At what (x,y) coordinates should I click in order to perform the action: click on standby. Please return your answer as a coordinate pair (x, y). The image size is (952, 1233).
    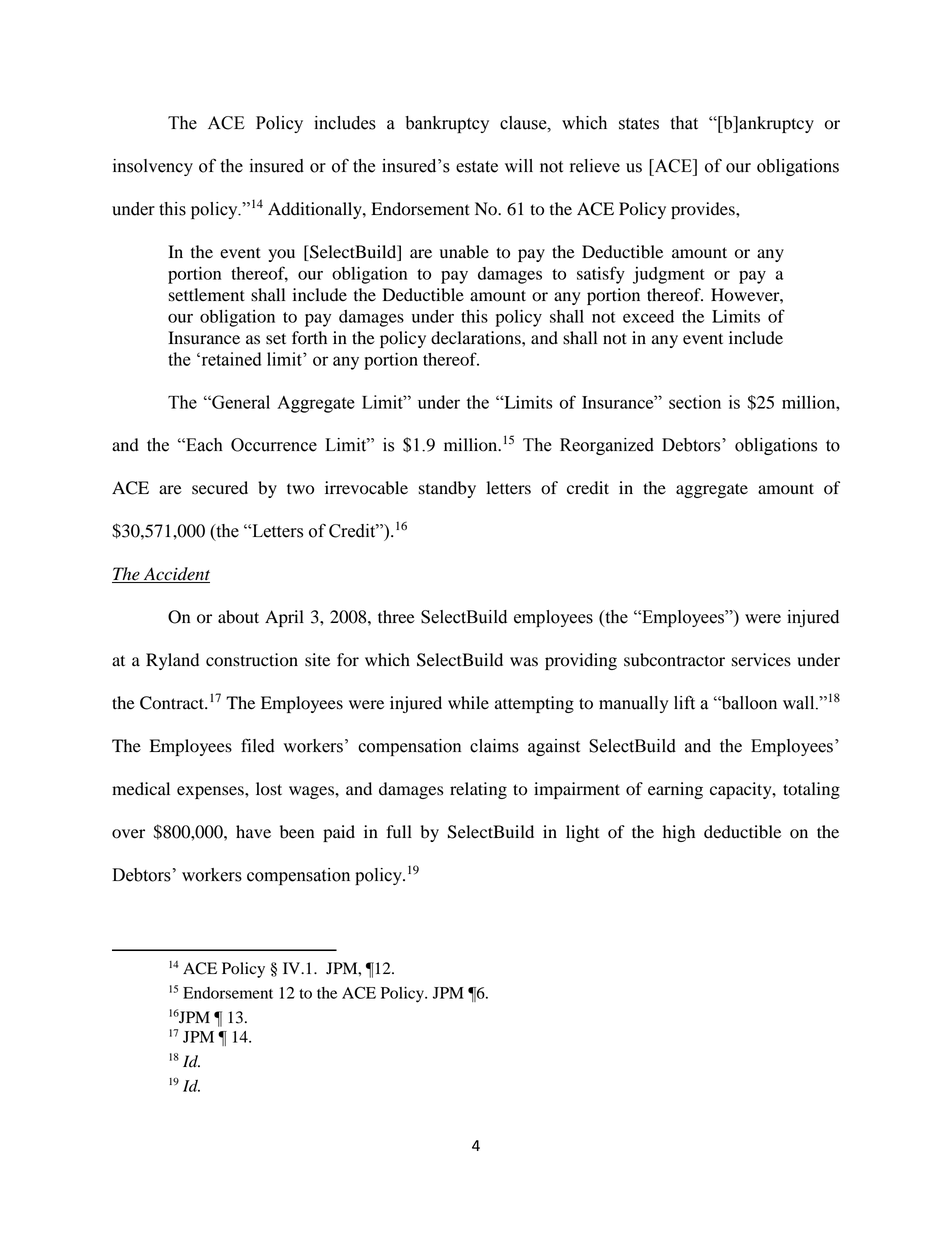
    Looking at the image, I should click on (447, 489).
